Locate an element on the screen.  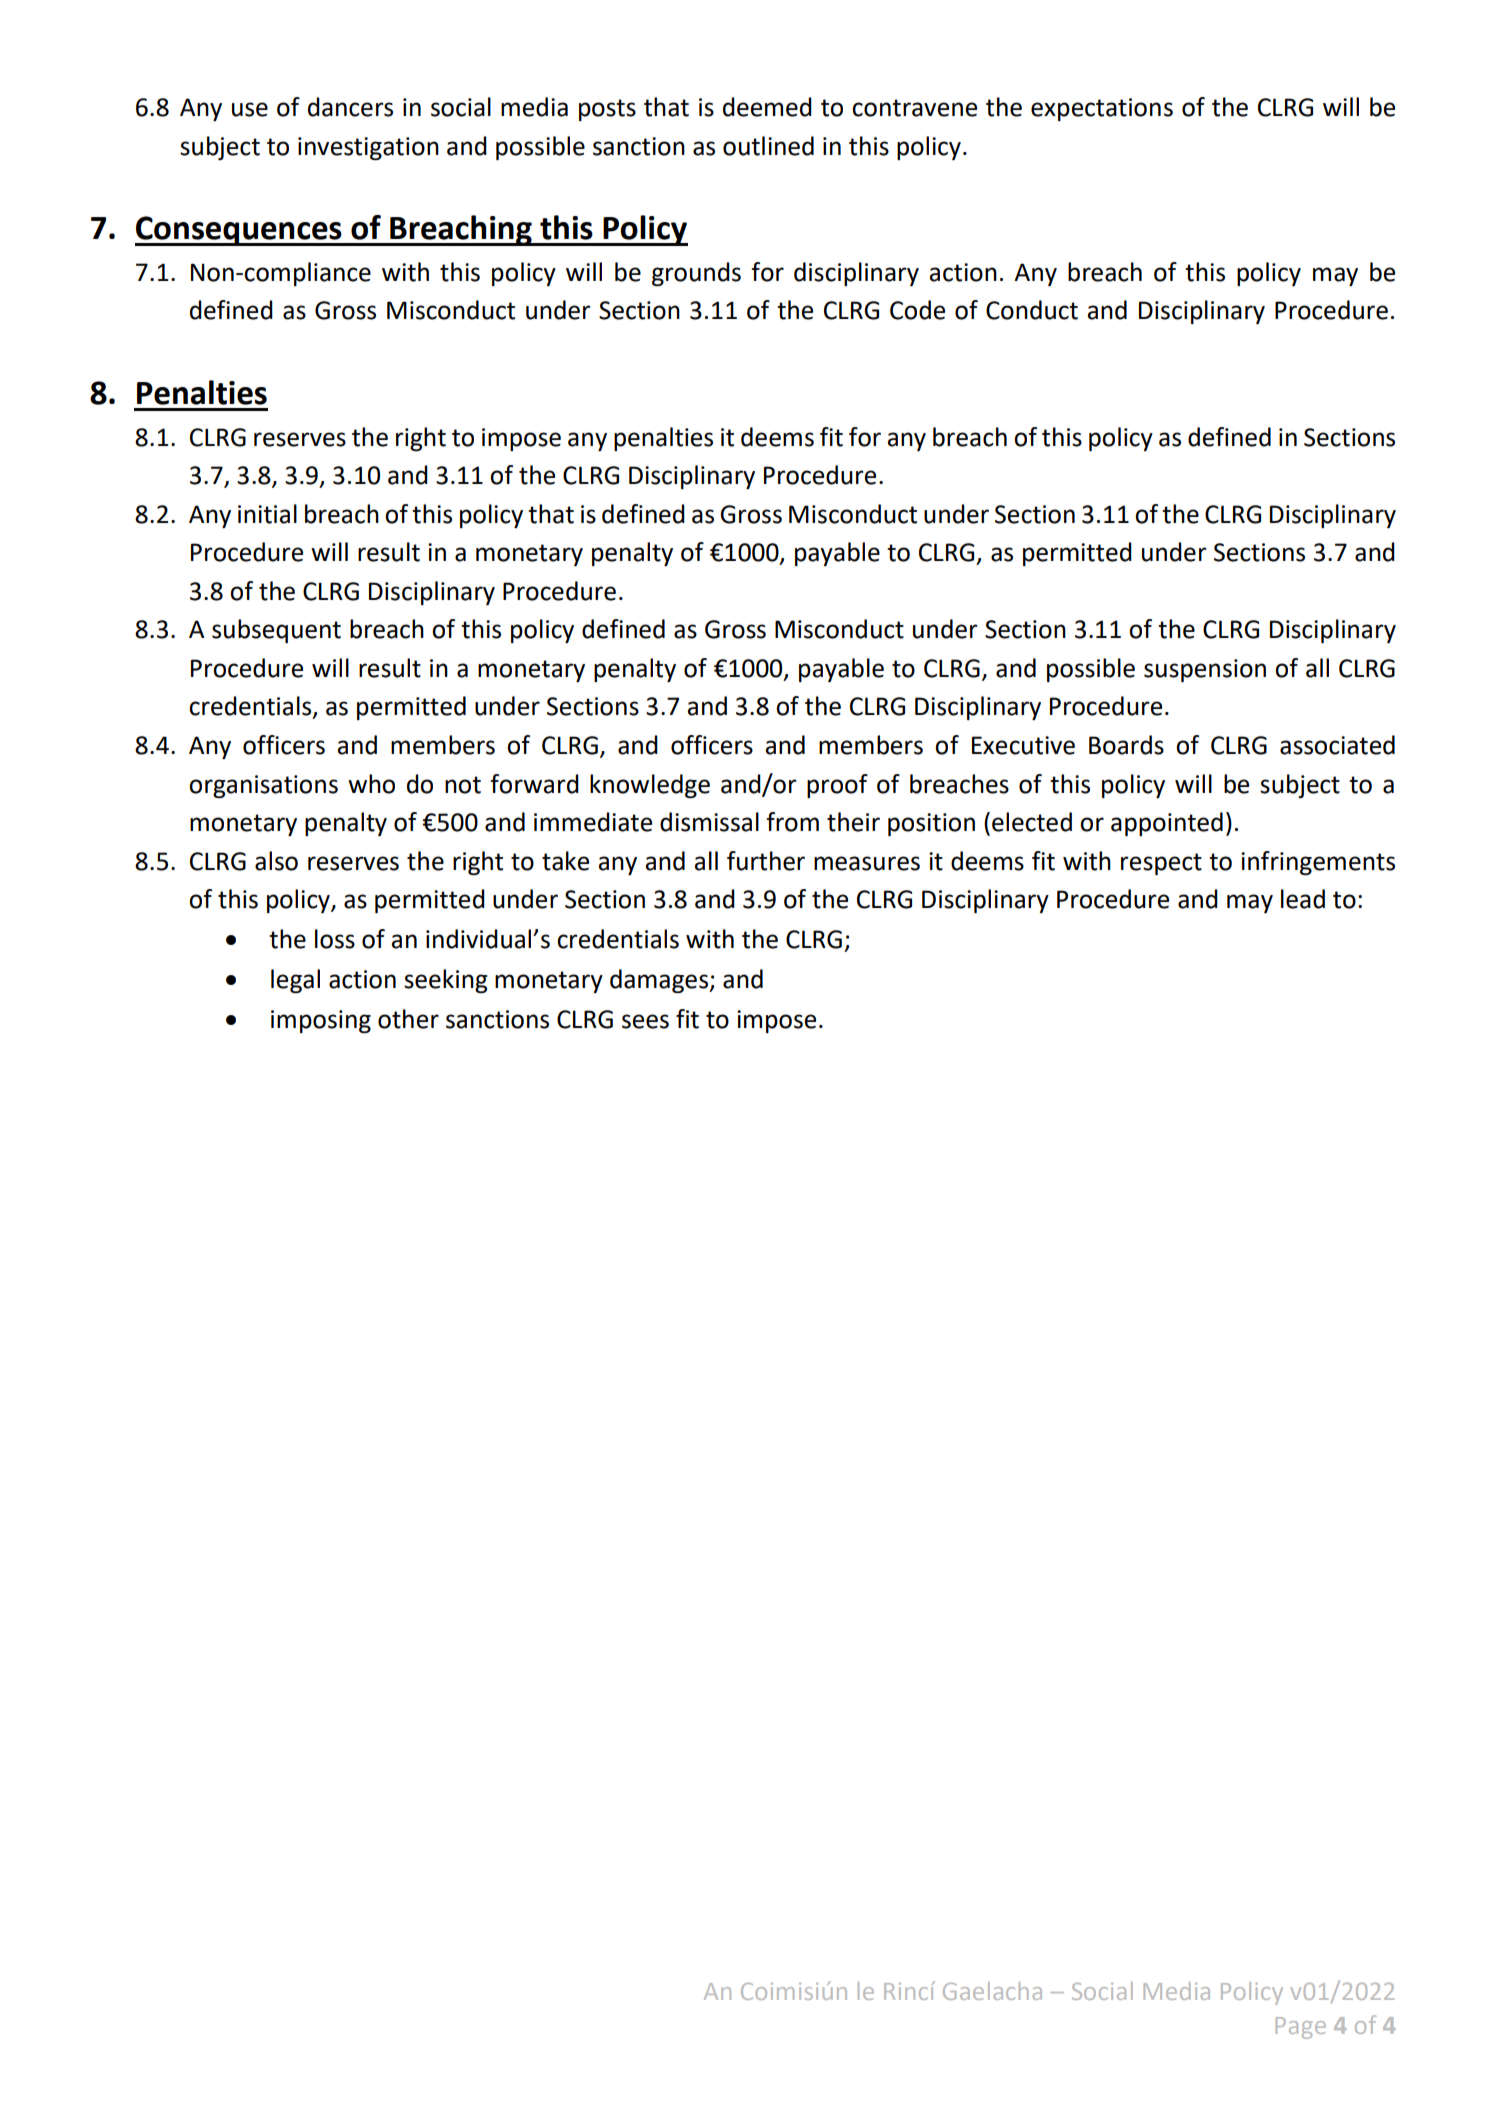
other is located at coordinates (408, 1019).
